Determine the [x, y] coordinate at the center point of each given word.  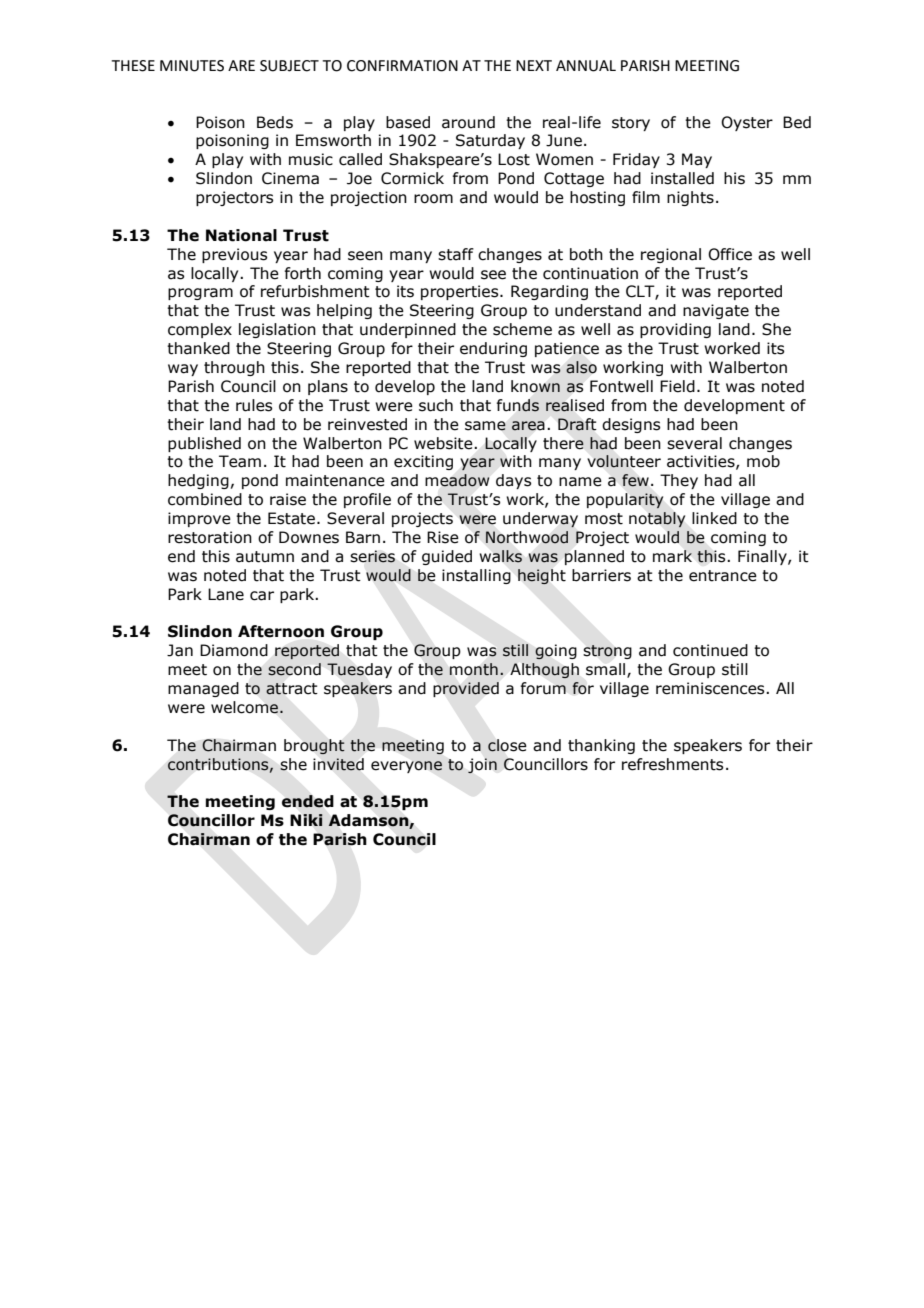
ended [307, 801]
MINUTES [192, 66]
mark [672, 556]
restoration [210, 537]
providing [675, 330]
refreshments [672, 764]
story [631, 124]
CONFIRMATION [402, 66]
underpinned [408, 330]
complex [200, 330]
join [482, 766]
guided [447, 557]
